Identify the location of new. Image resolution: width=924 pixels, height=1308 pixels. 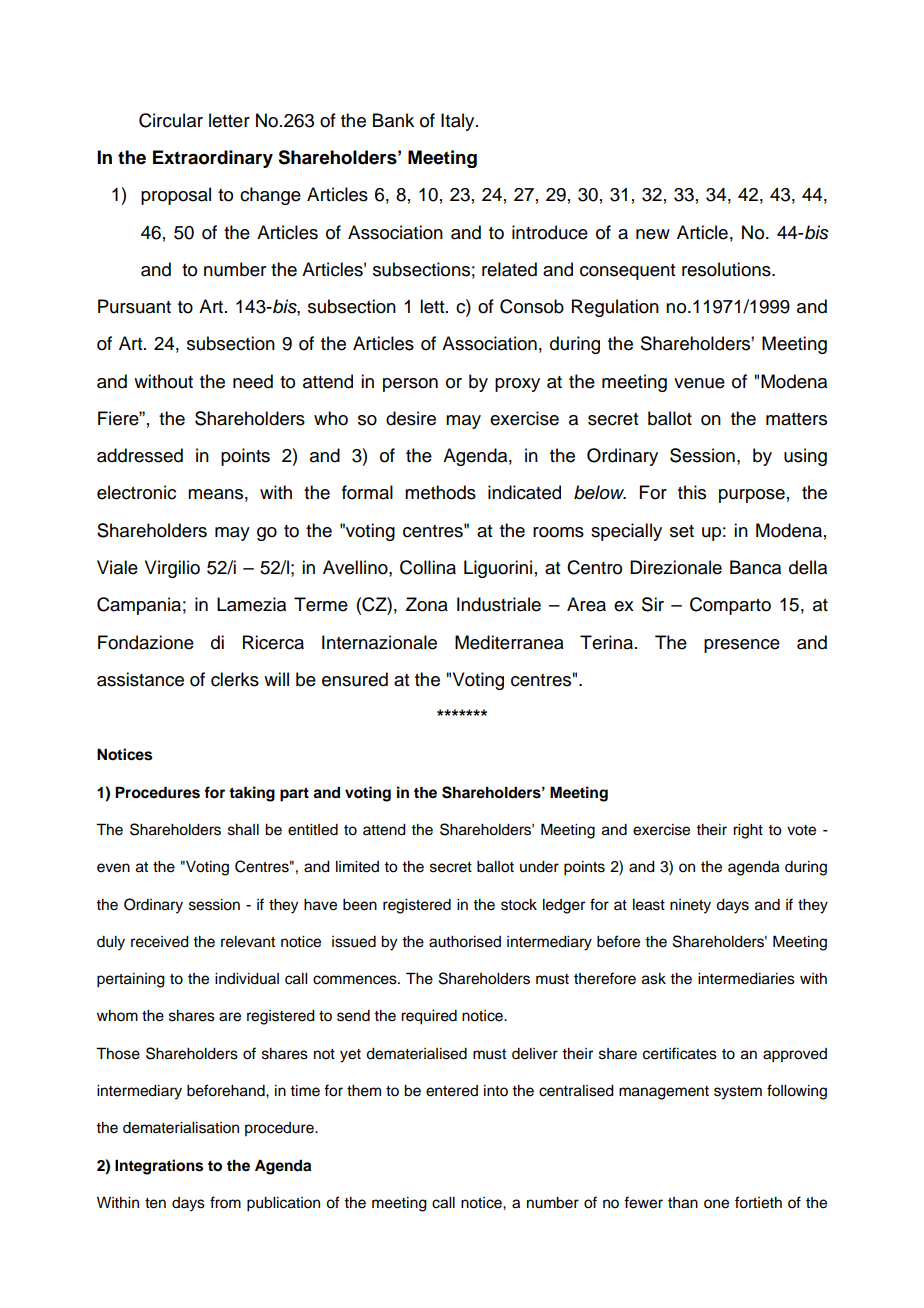
(653, 234).
